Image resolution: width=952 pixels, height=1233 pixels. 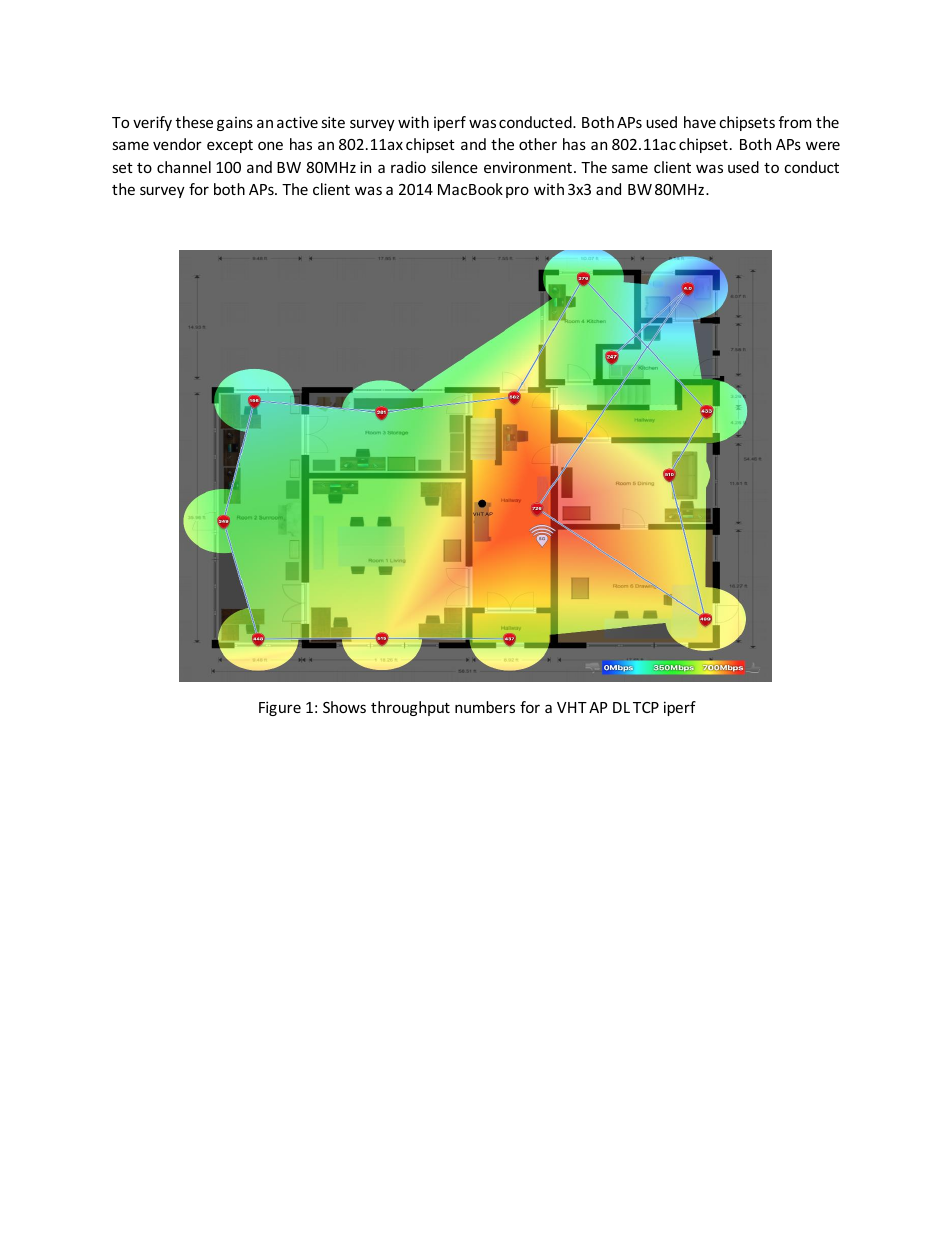 I want to click on silence, so click(x=454, y=167).
